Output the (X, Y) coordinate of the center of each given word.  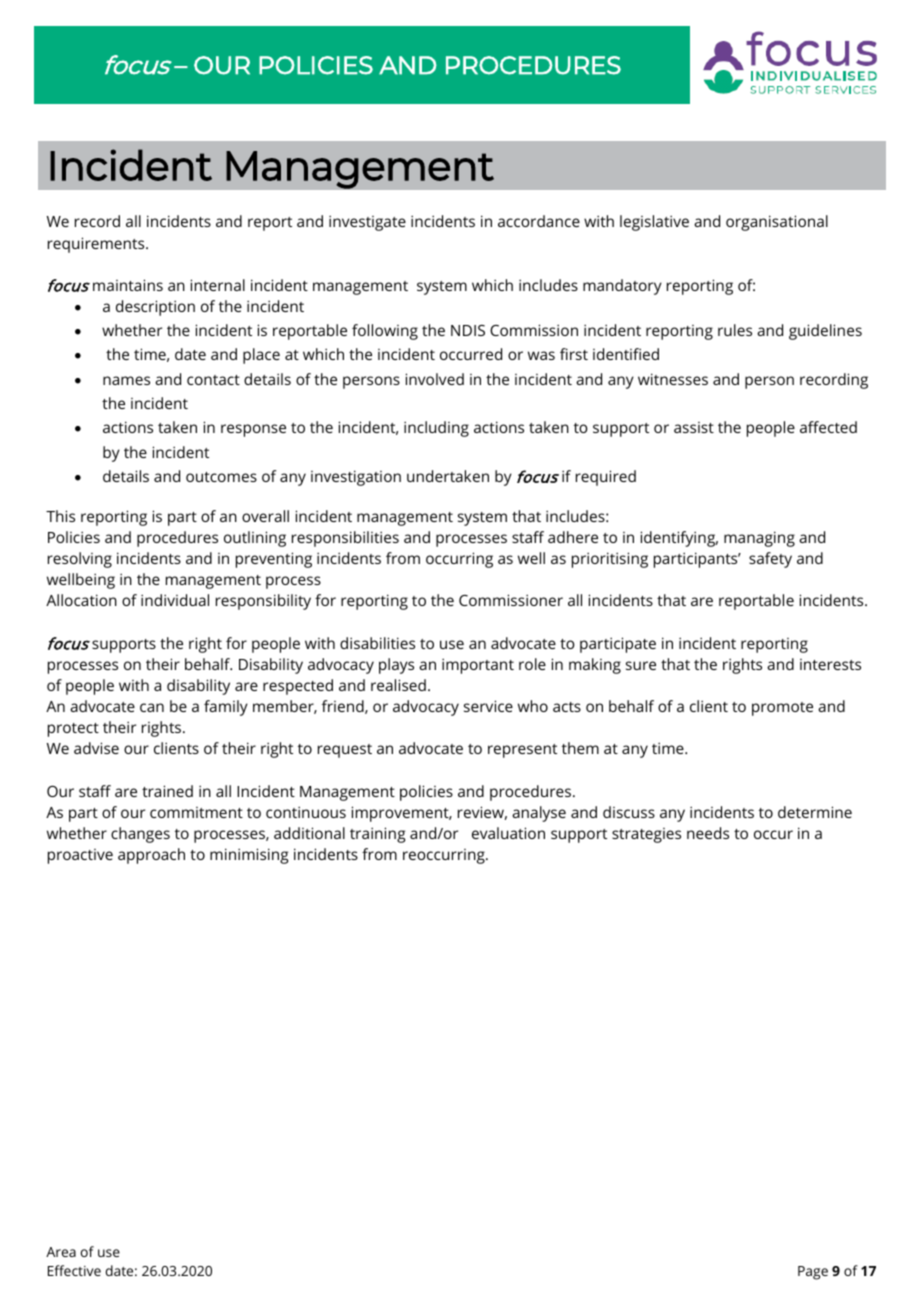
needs (708, 833)
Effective (74, 1270)
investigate (367, 223)
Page (813, 1273)
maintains (128, 285)
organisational (777, 223)
